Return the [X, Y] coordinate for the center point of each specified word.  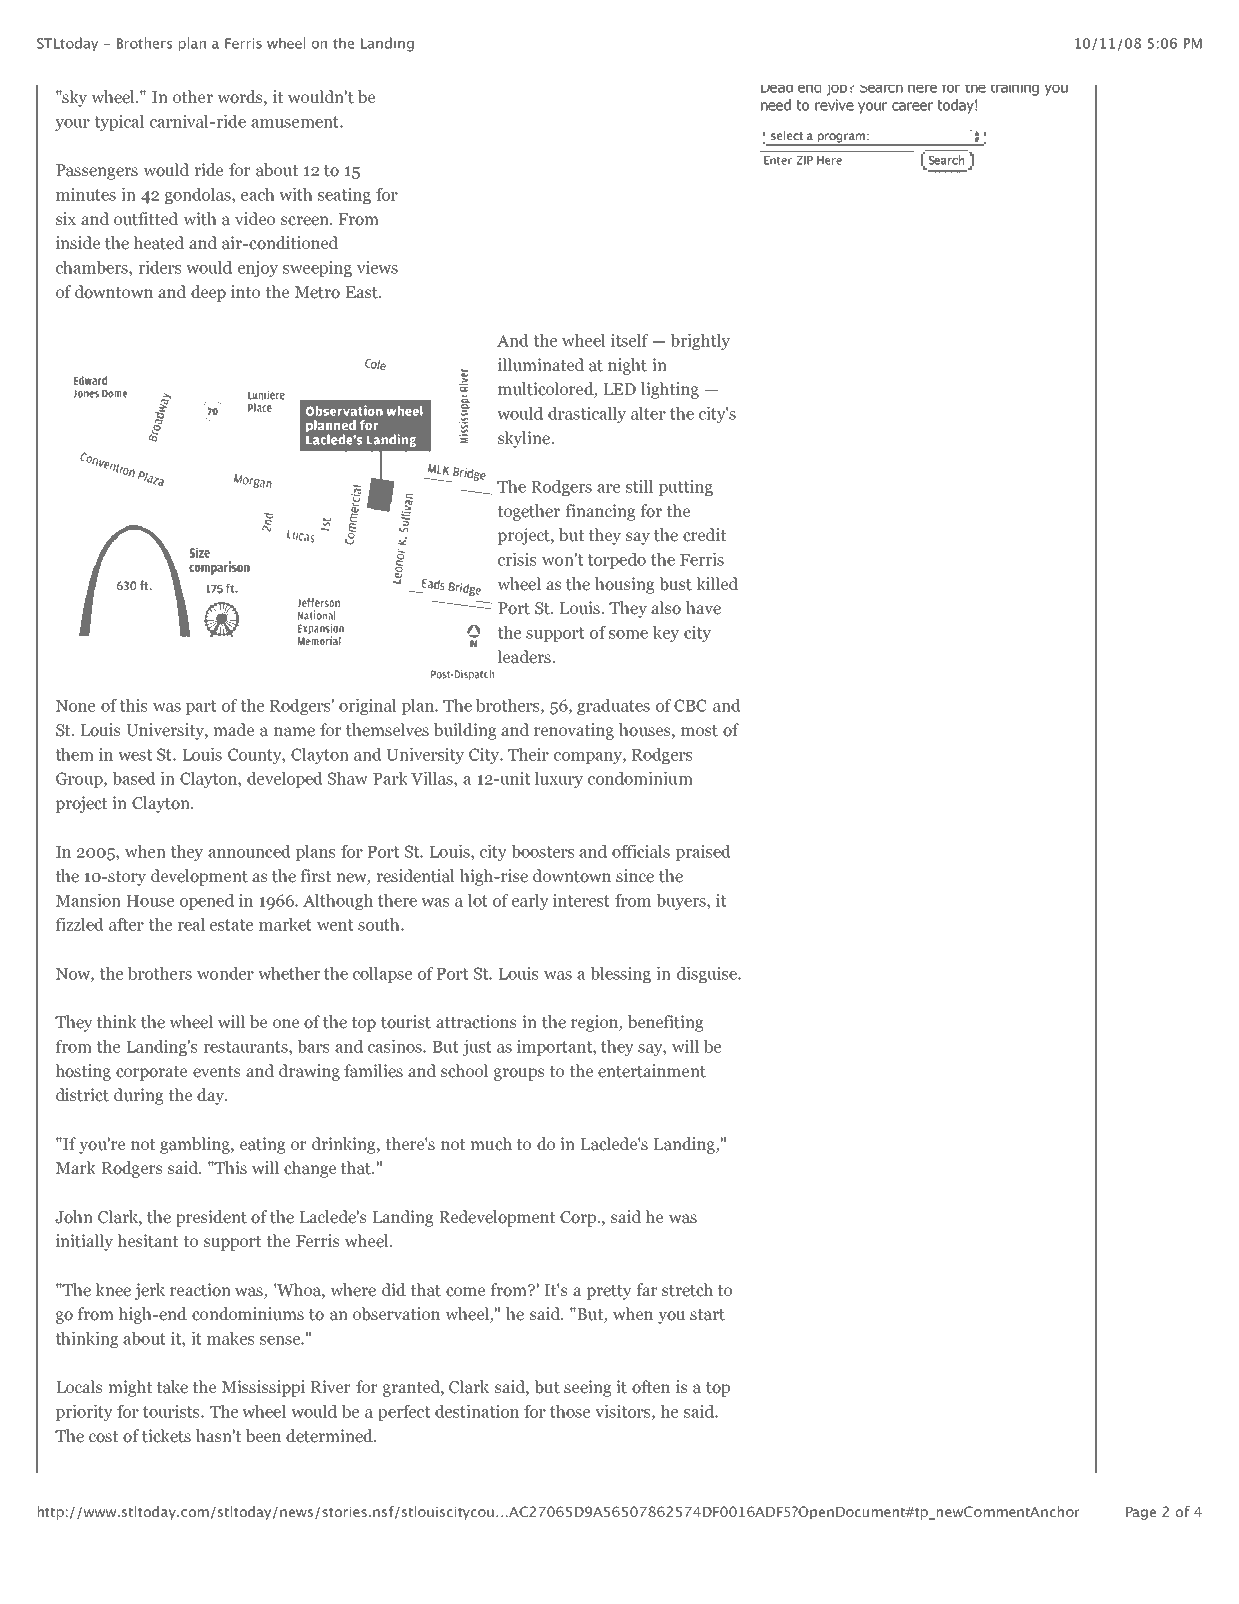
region [596, 1023]
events [216, 1072]
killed [717, 583]
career [912, 106]
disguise [708, 975]
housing [624, 585]
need [776, 105]
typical [119, 123]
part [201, 707]
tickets [166, 1436]
